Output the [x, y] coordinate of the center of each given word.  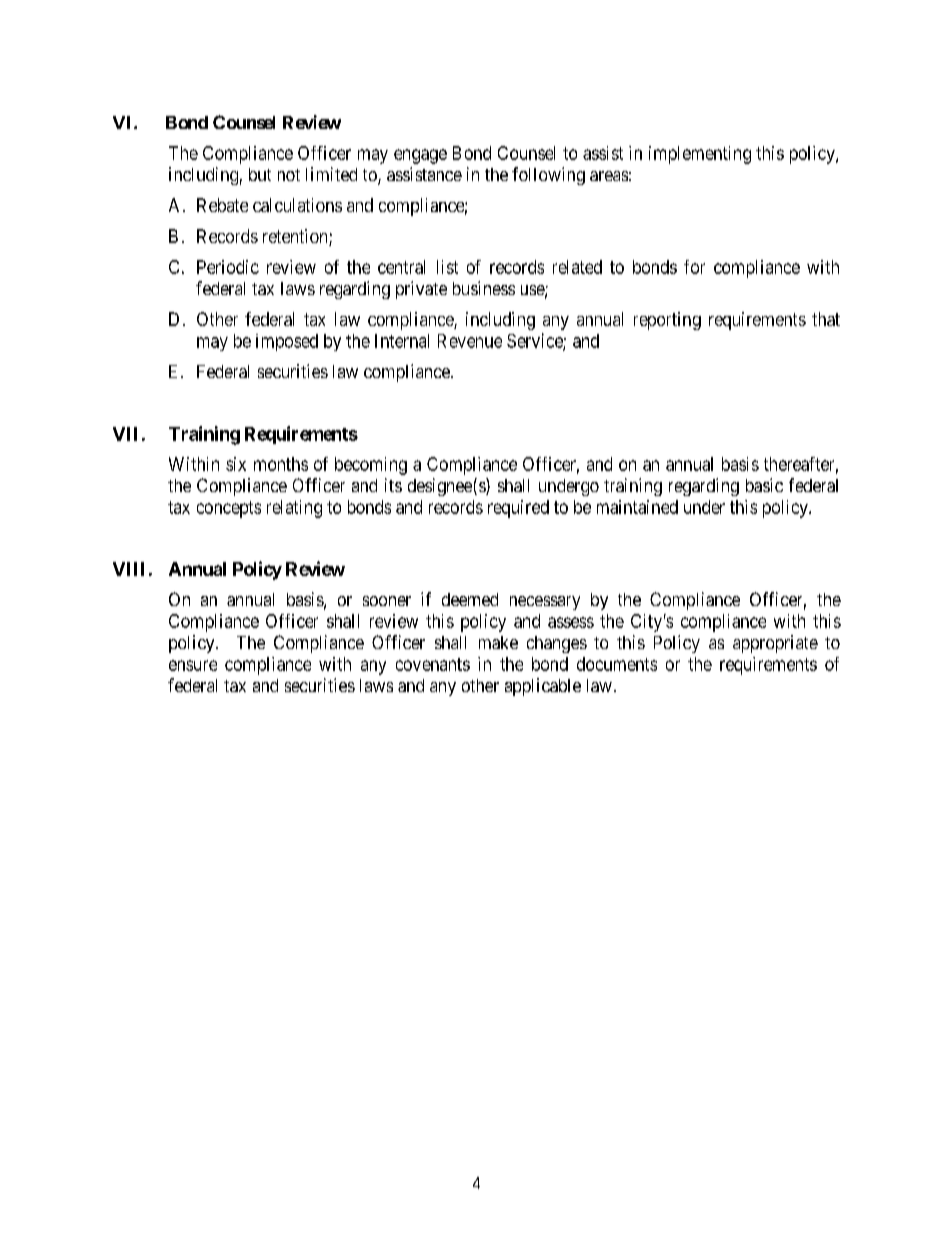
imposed [287, 342]
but [260, 174]
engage [420, 156]
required [518, 509]
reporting [667, 321]
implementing [700, 155]
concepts [229, 509]
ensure [193, 665]
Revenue [470, 341]
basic [764, 485]
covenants [433, 664]
